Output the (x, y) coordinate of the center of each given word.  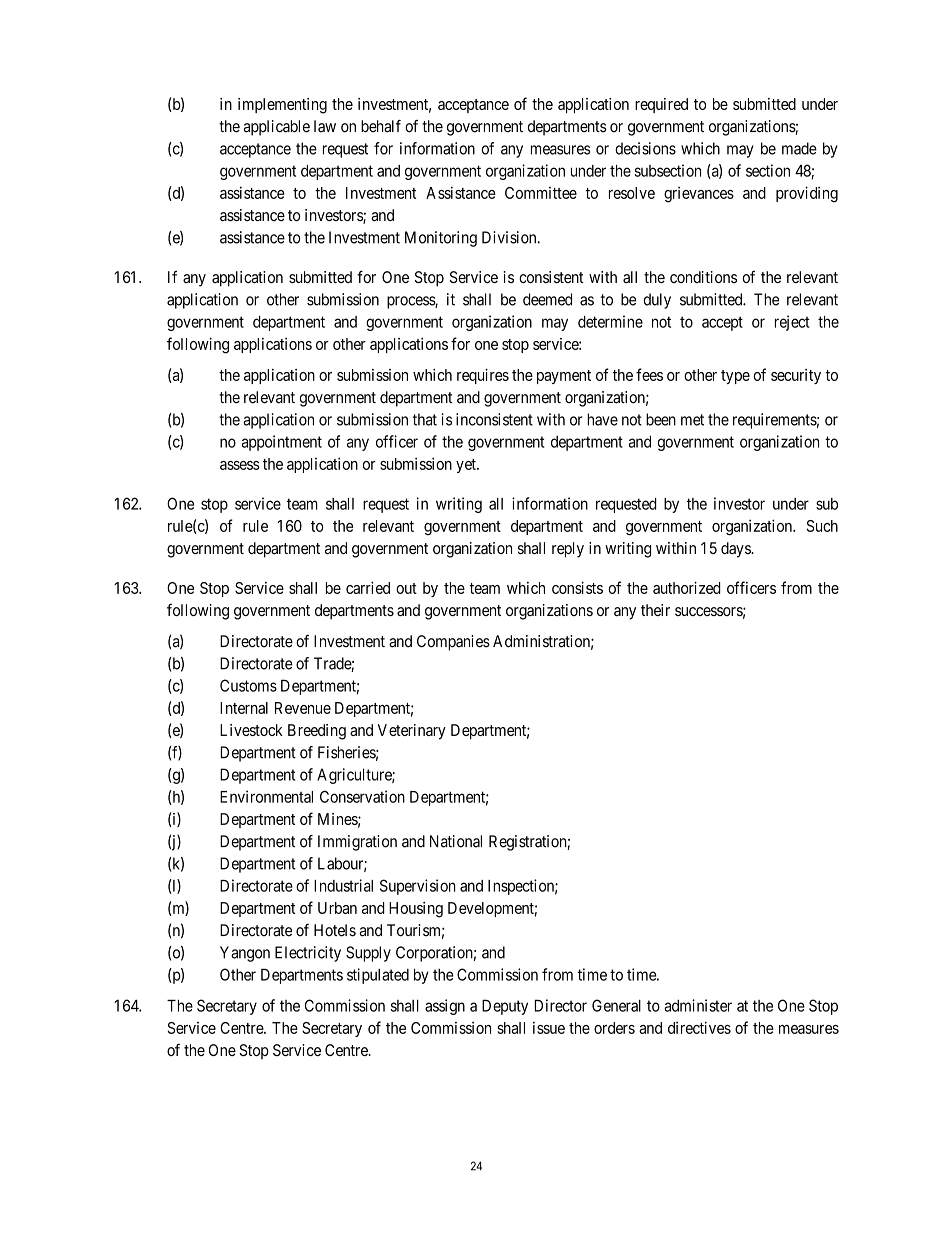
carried (368, 587)
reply (568, 550)
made (799, 148)
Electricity (308, 954)
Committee (541, 193)
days (736, 550)
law (325, 126)
